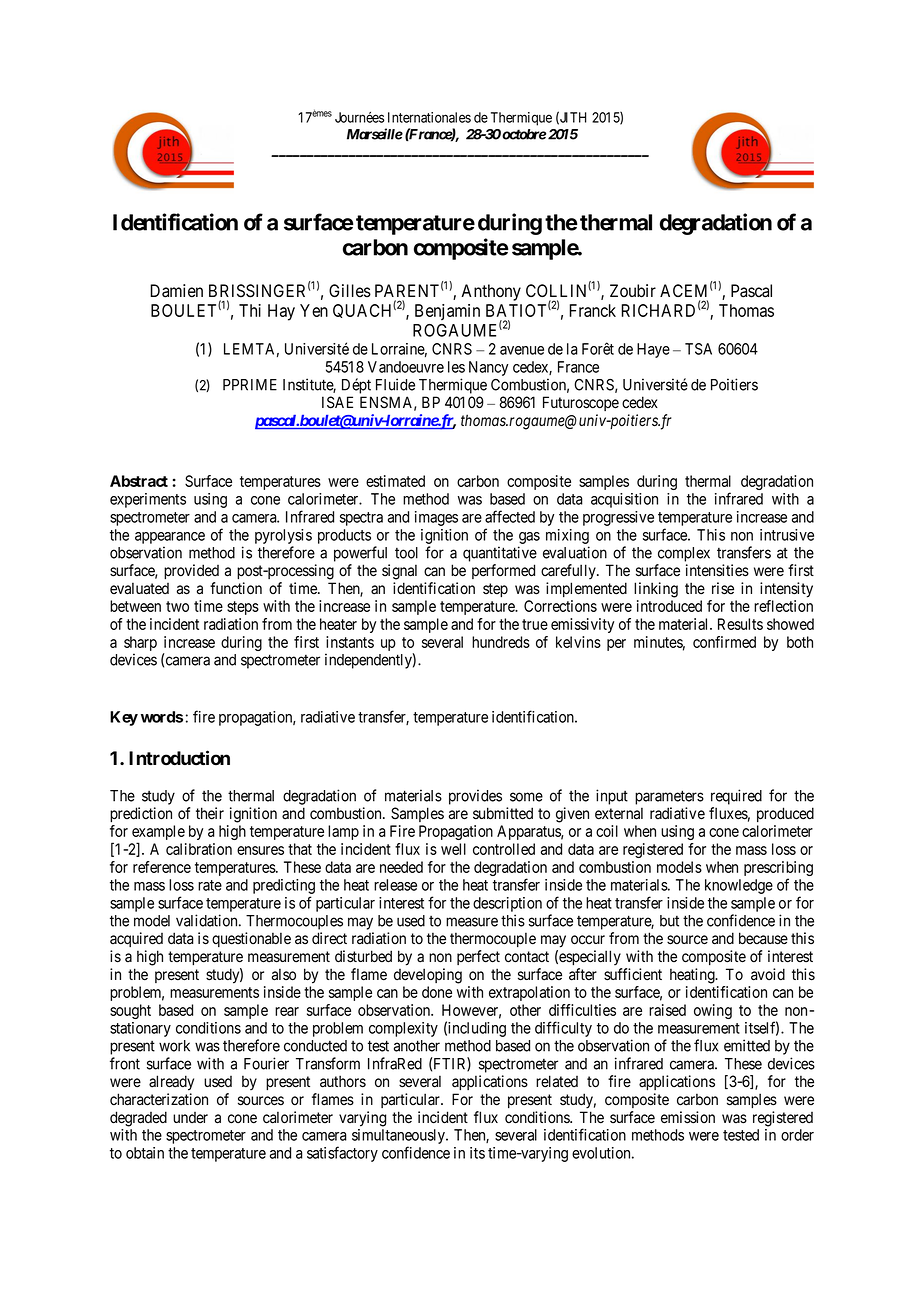 Image resolution: width=924 pixels, height=1308 pixels. Describe the element at coordinates (724, 642) in the screenshot. I see `confirmed` at that location.
